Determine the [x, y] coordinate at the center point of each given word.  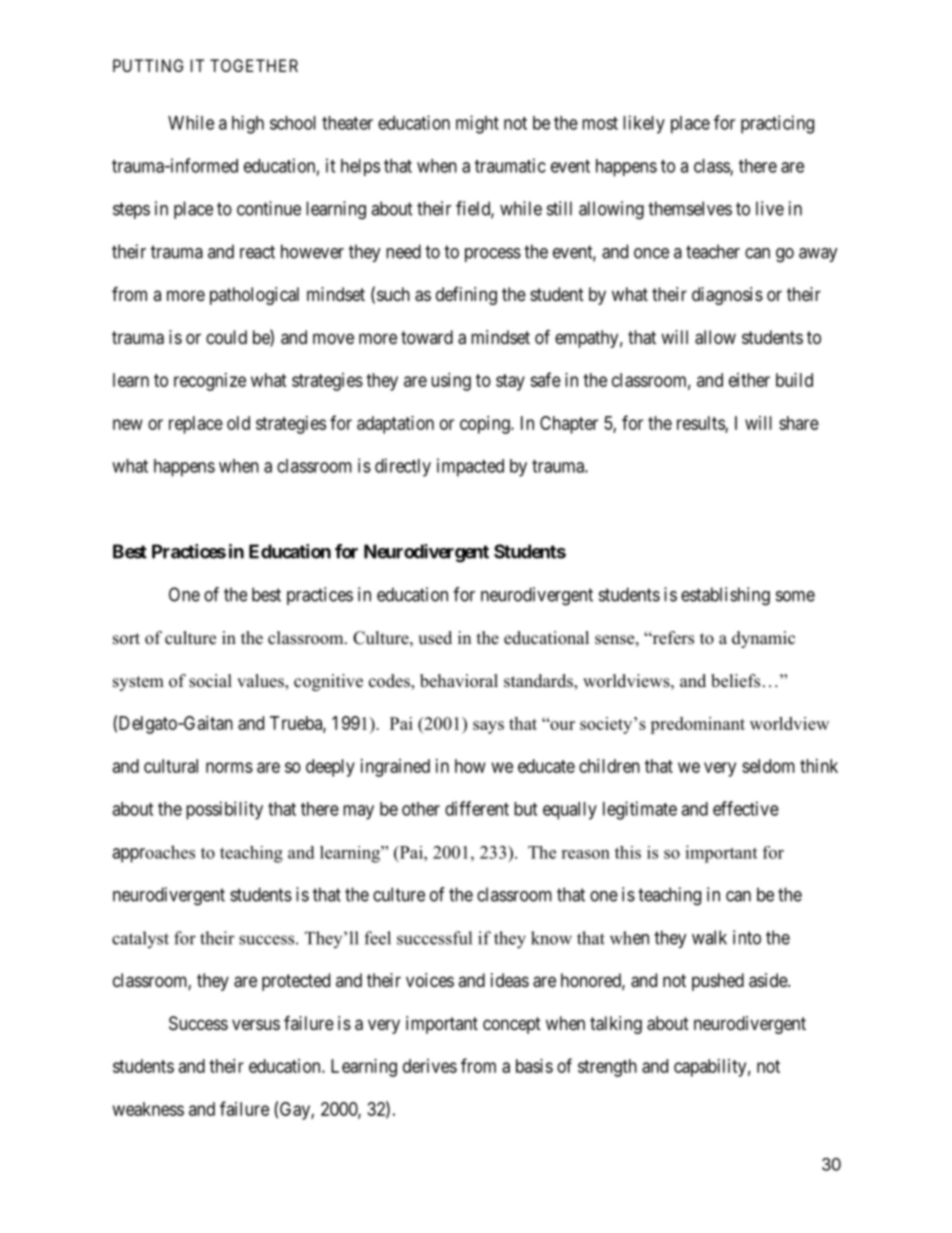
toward [427, 337]
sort [126, 639]
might [477, 124]
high [248, 124]
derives [430, 1066]
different [477, 808]
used [435, 638]
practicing [777, 124]
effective [746, 808]
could [226, 337]
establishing [725, 596]
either [749, 380]
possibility [224, 810]
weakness [148, 1109]
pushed [718, 982]
